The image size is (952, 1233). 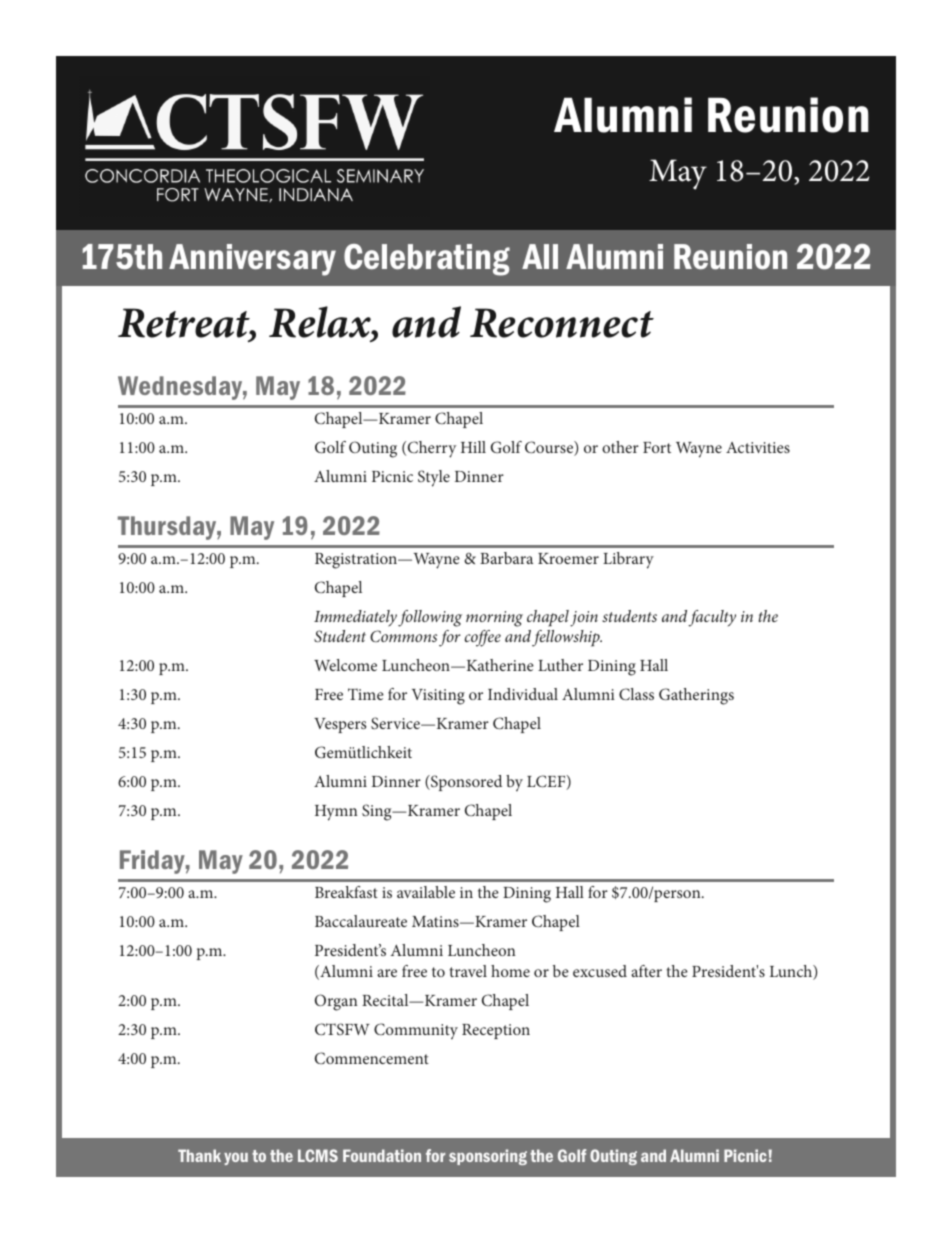 I want to click on Anniversary, so click(x=252, y=260).
